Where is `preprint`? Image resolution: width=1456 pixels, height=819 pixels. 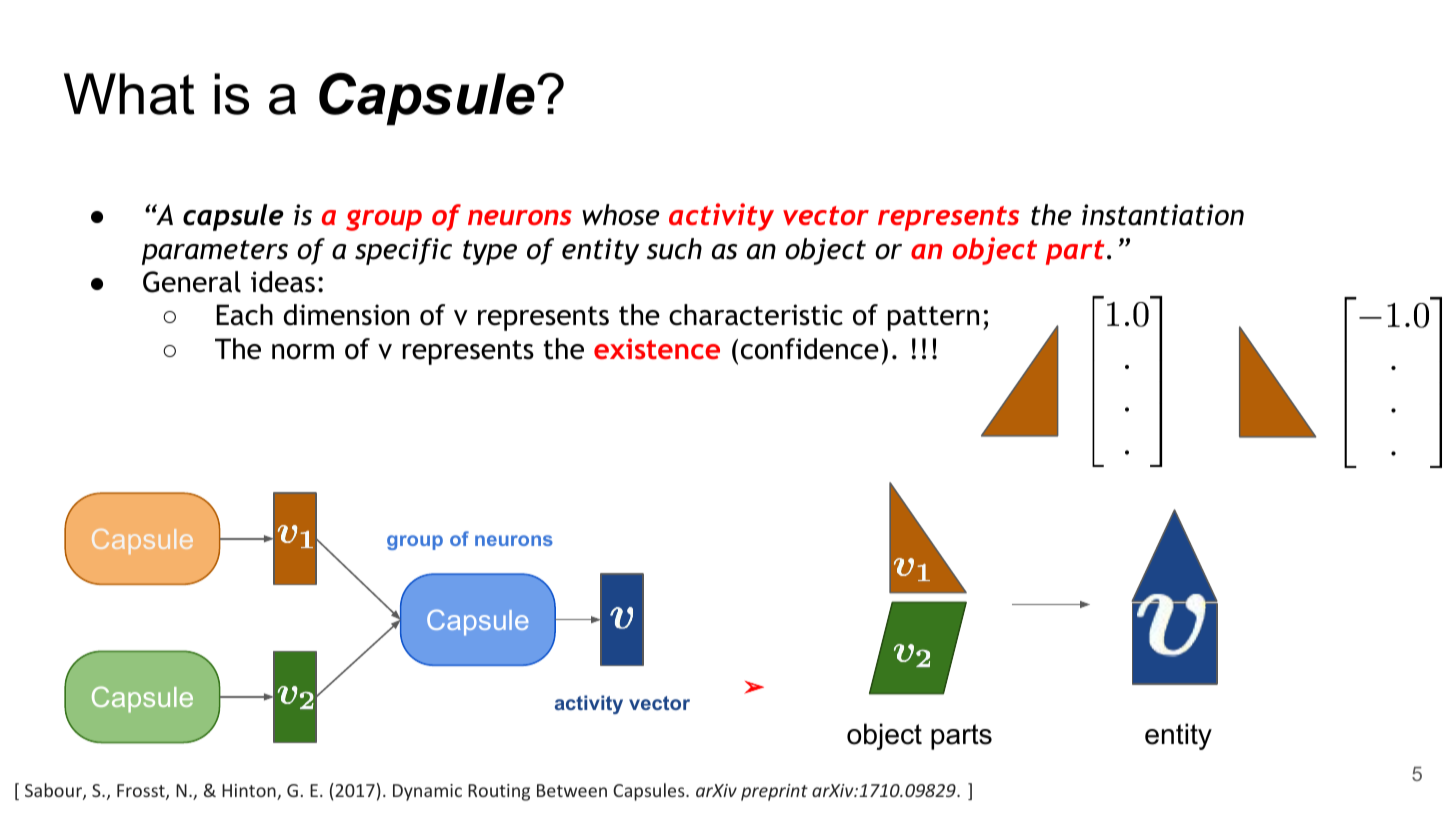 preprint is located at coordinates (774, 792).
